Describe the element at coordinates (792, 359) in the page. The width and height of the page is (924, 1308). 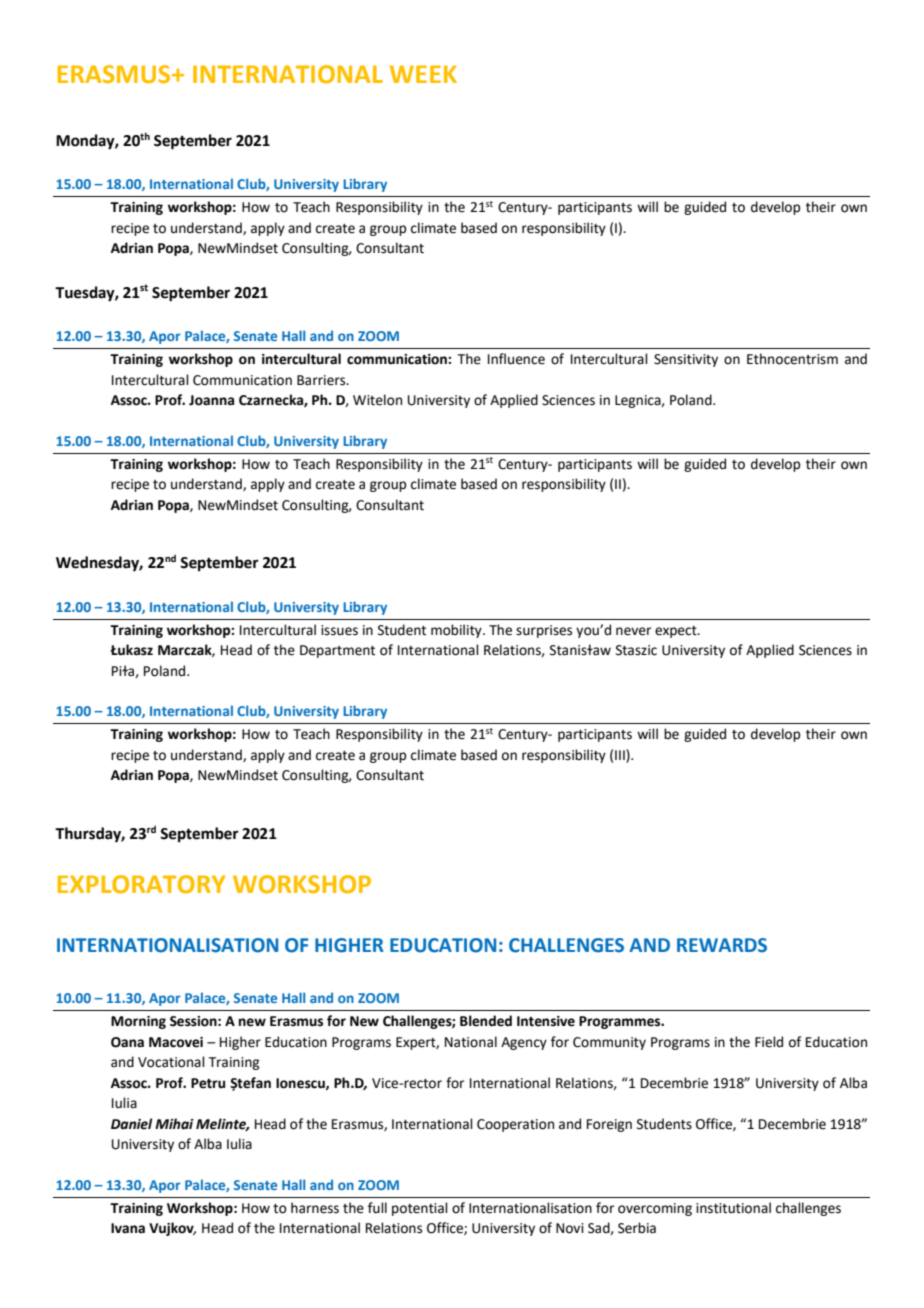
I see `Ethnocentrism` at that location.
